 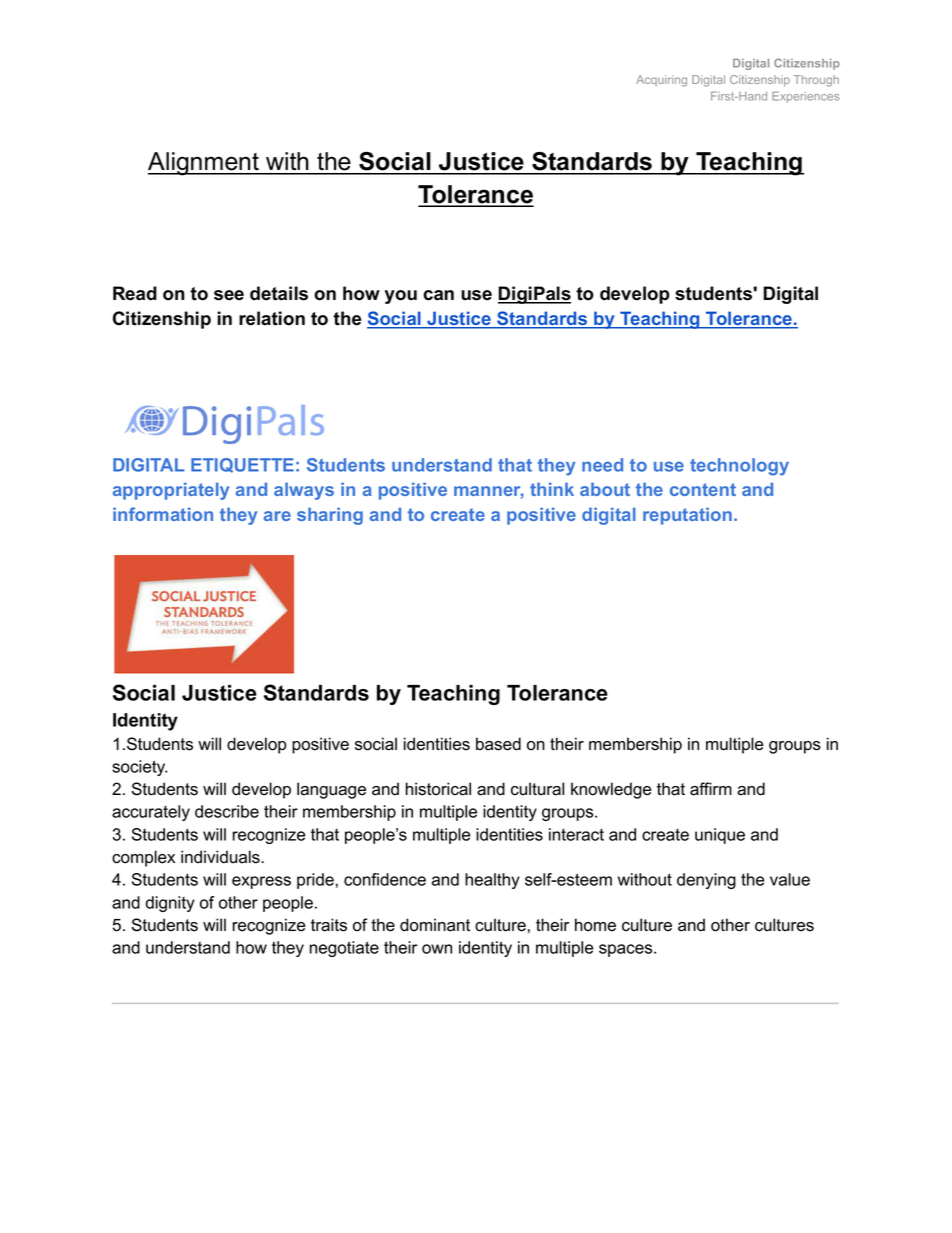 I want to click on Alignment, so click(x=204, y=164).
